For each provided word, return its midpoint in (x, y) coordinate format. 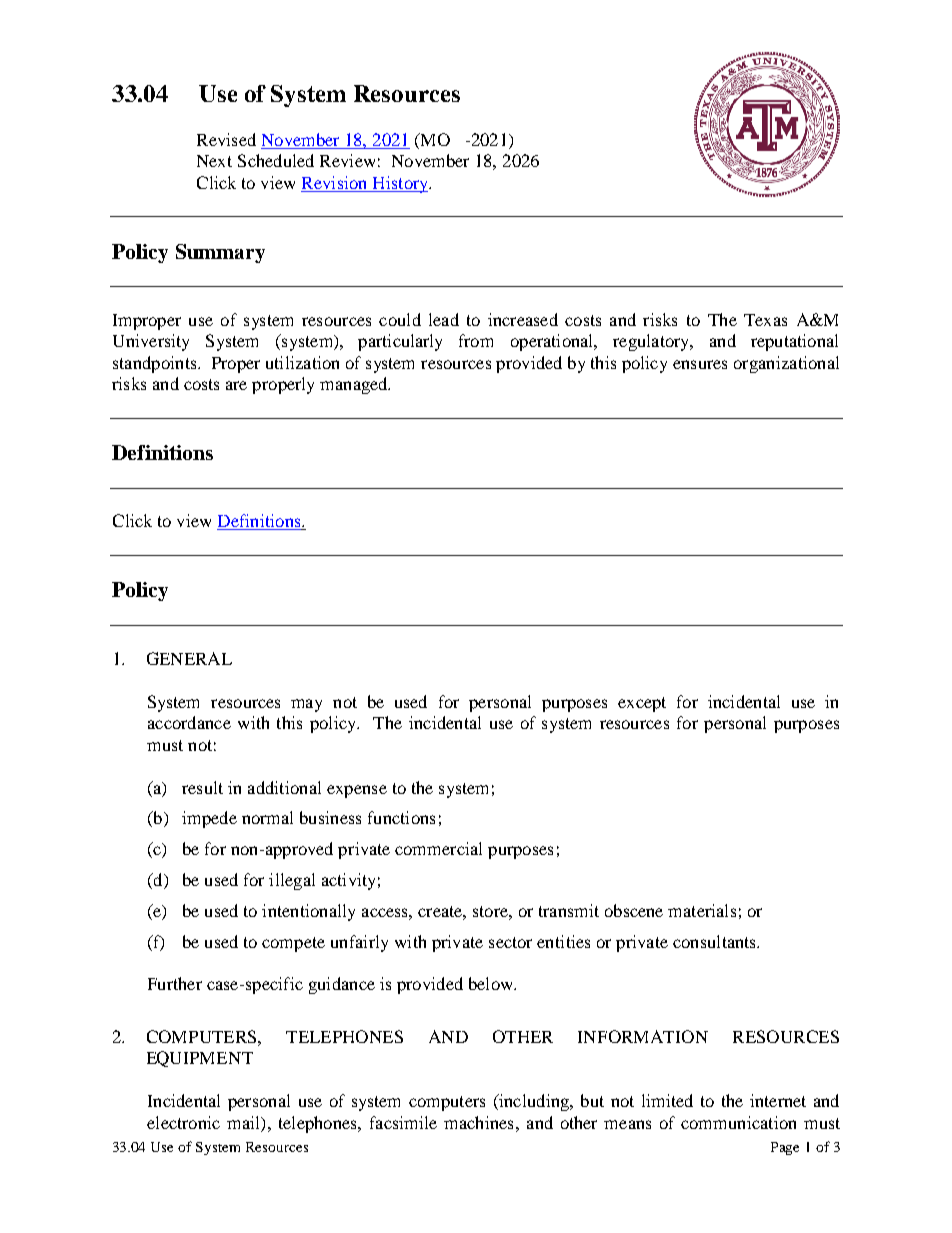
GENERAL (189, 658)
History (400, 184)
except (642, 704)
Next (214, 161)
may (306, 705)
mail (244, 1122)
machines (478, 1122)
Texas (765, 320)
